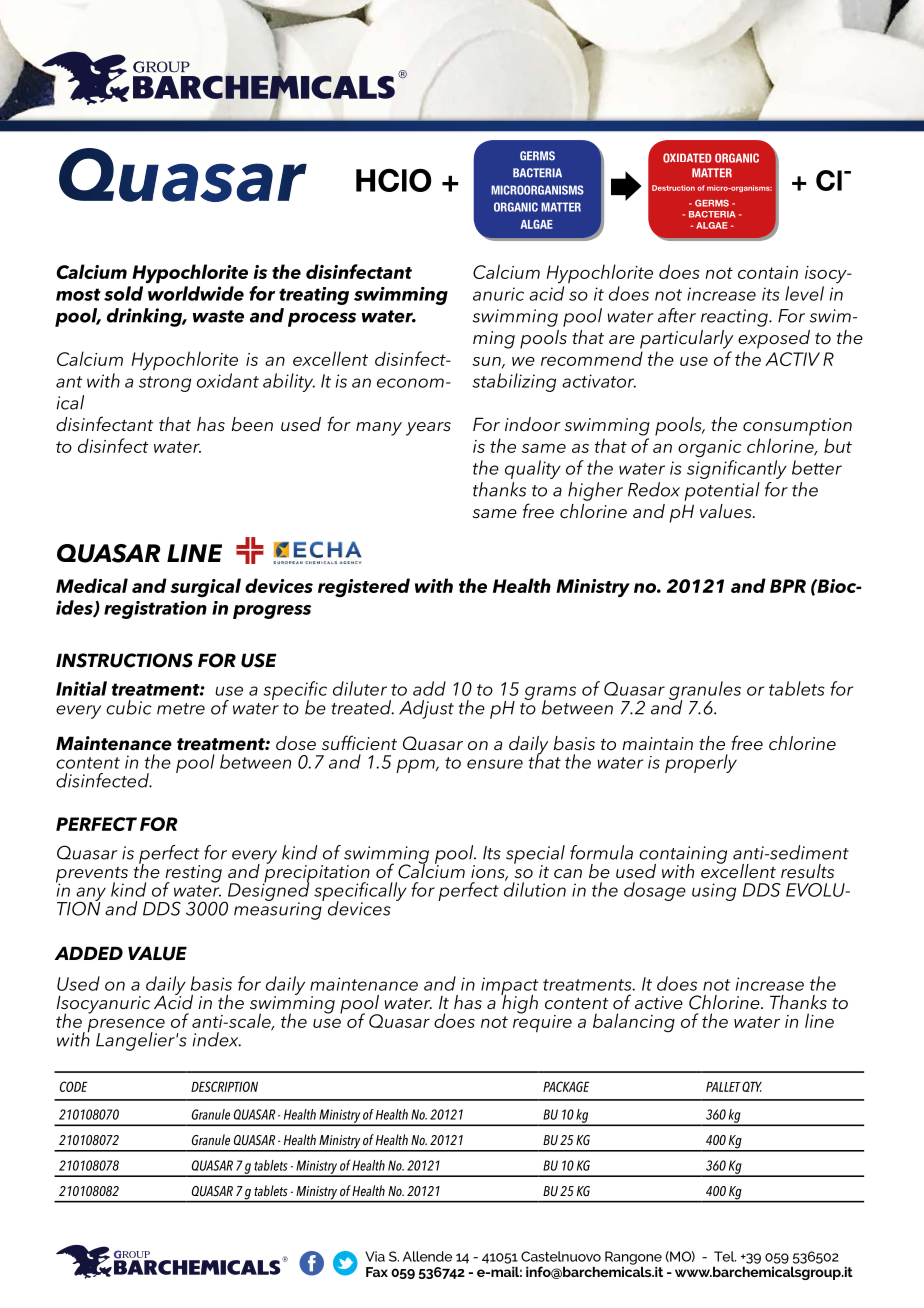  What do you see at coordinates (487, 362) in the image?
I see `sun` at bounding box center [487, 362].
